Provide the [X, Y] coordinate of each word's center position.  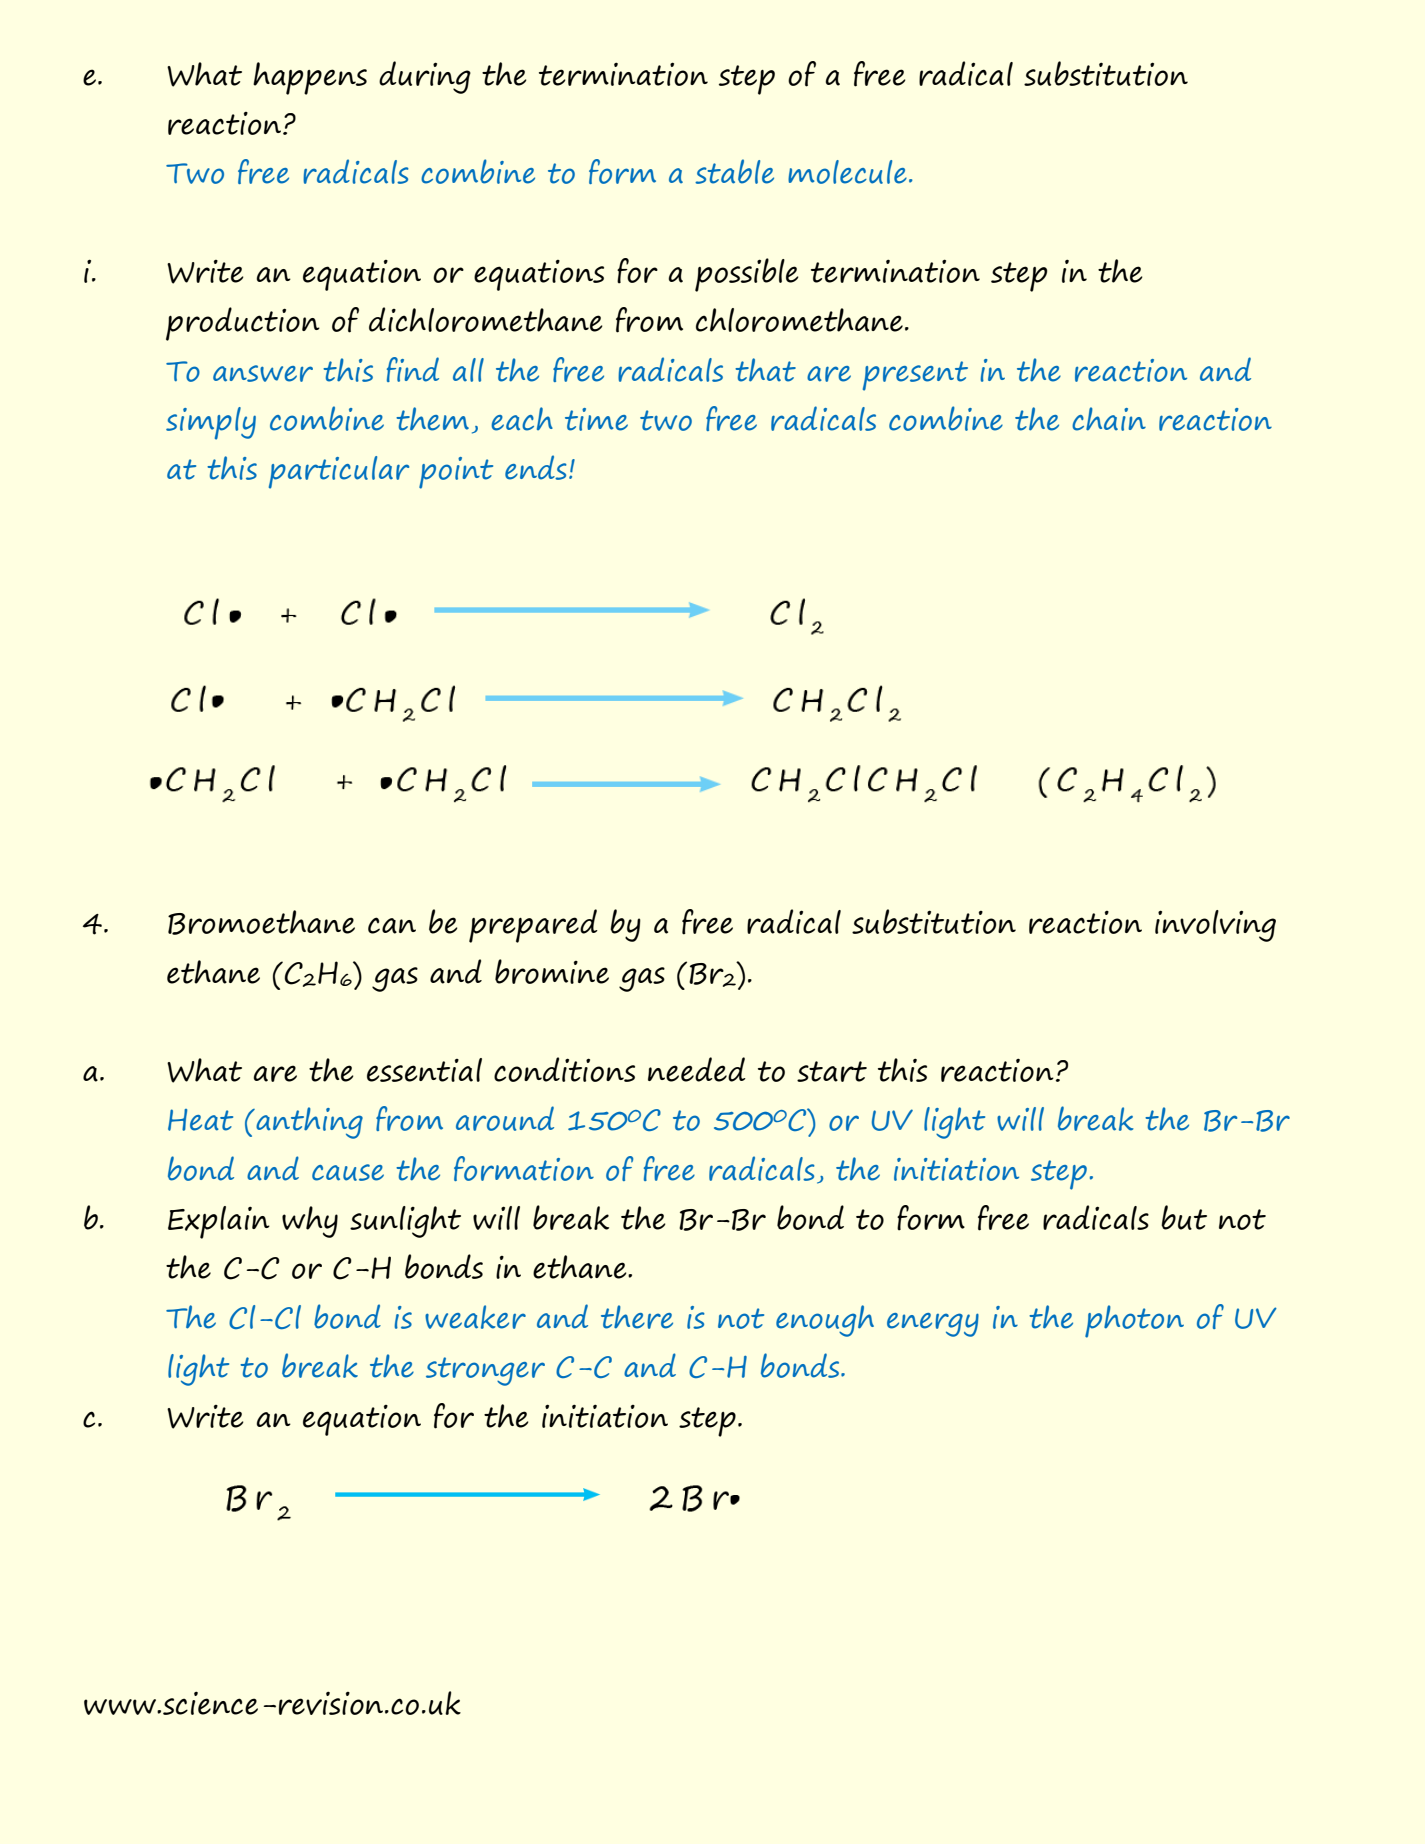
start [832, 1071]
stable [734, 171]
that [765, 370]
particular [339, 472]
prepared [533, 926]
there [637, 1317]
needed [697, 1069]
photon [1134, 1321]
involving [1215, 926]
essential [424, 1070]
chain [1109, 419]
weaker [475, 1317]
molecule [847, 172]
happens [310, 78]
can [392, 925]
